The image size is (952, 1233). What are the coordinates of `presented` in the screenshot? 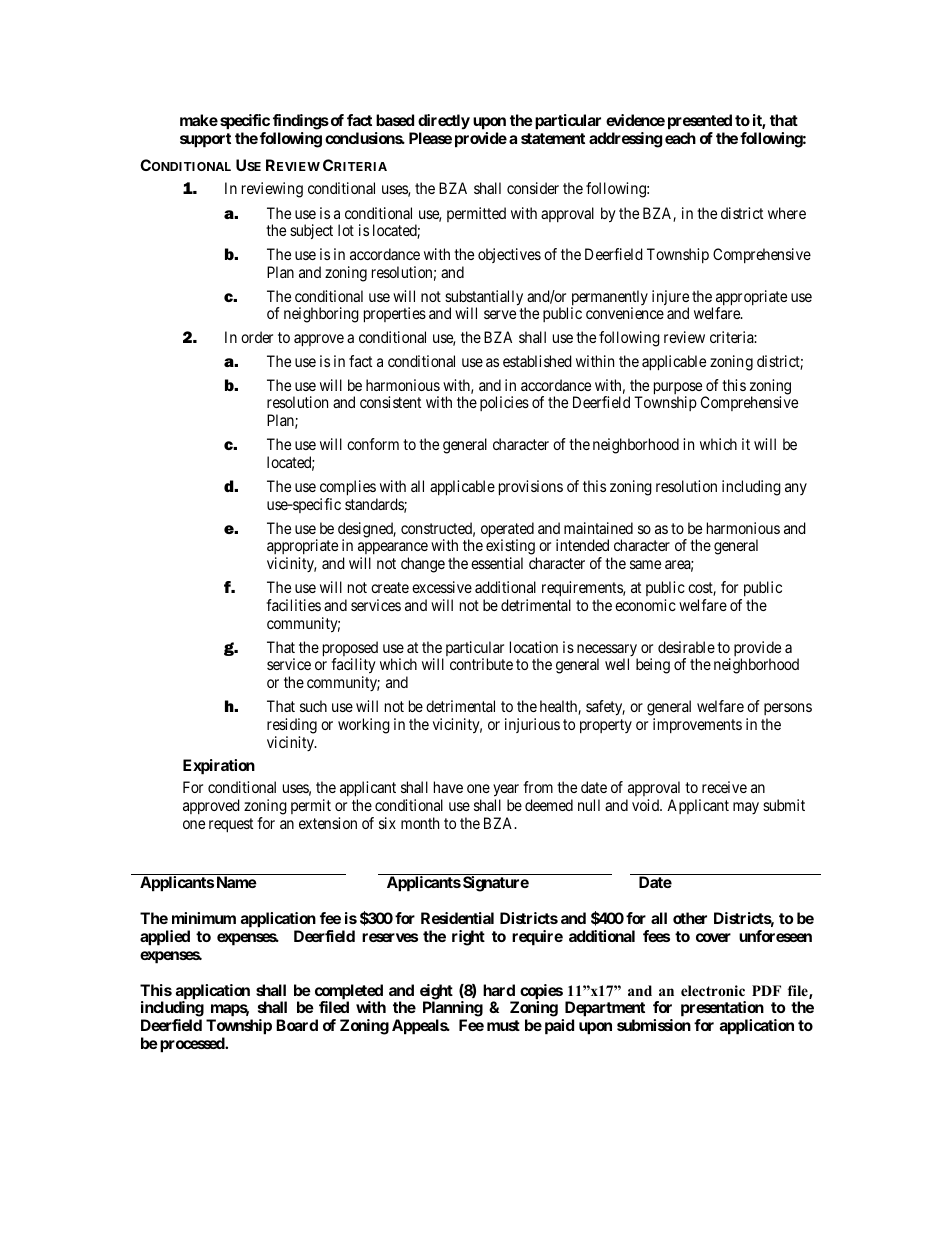 It's located at (700, 122).
